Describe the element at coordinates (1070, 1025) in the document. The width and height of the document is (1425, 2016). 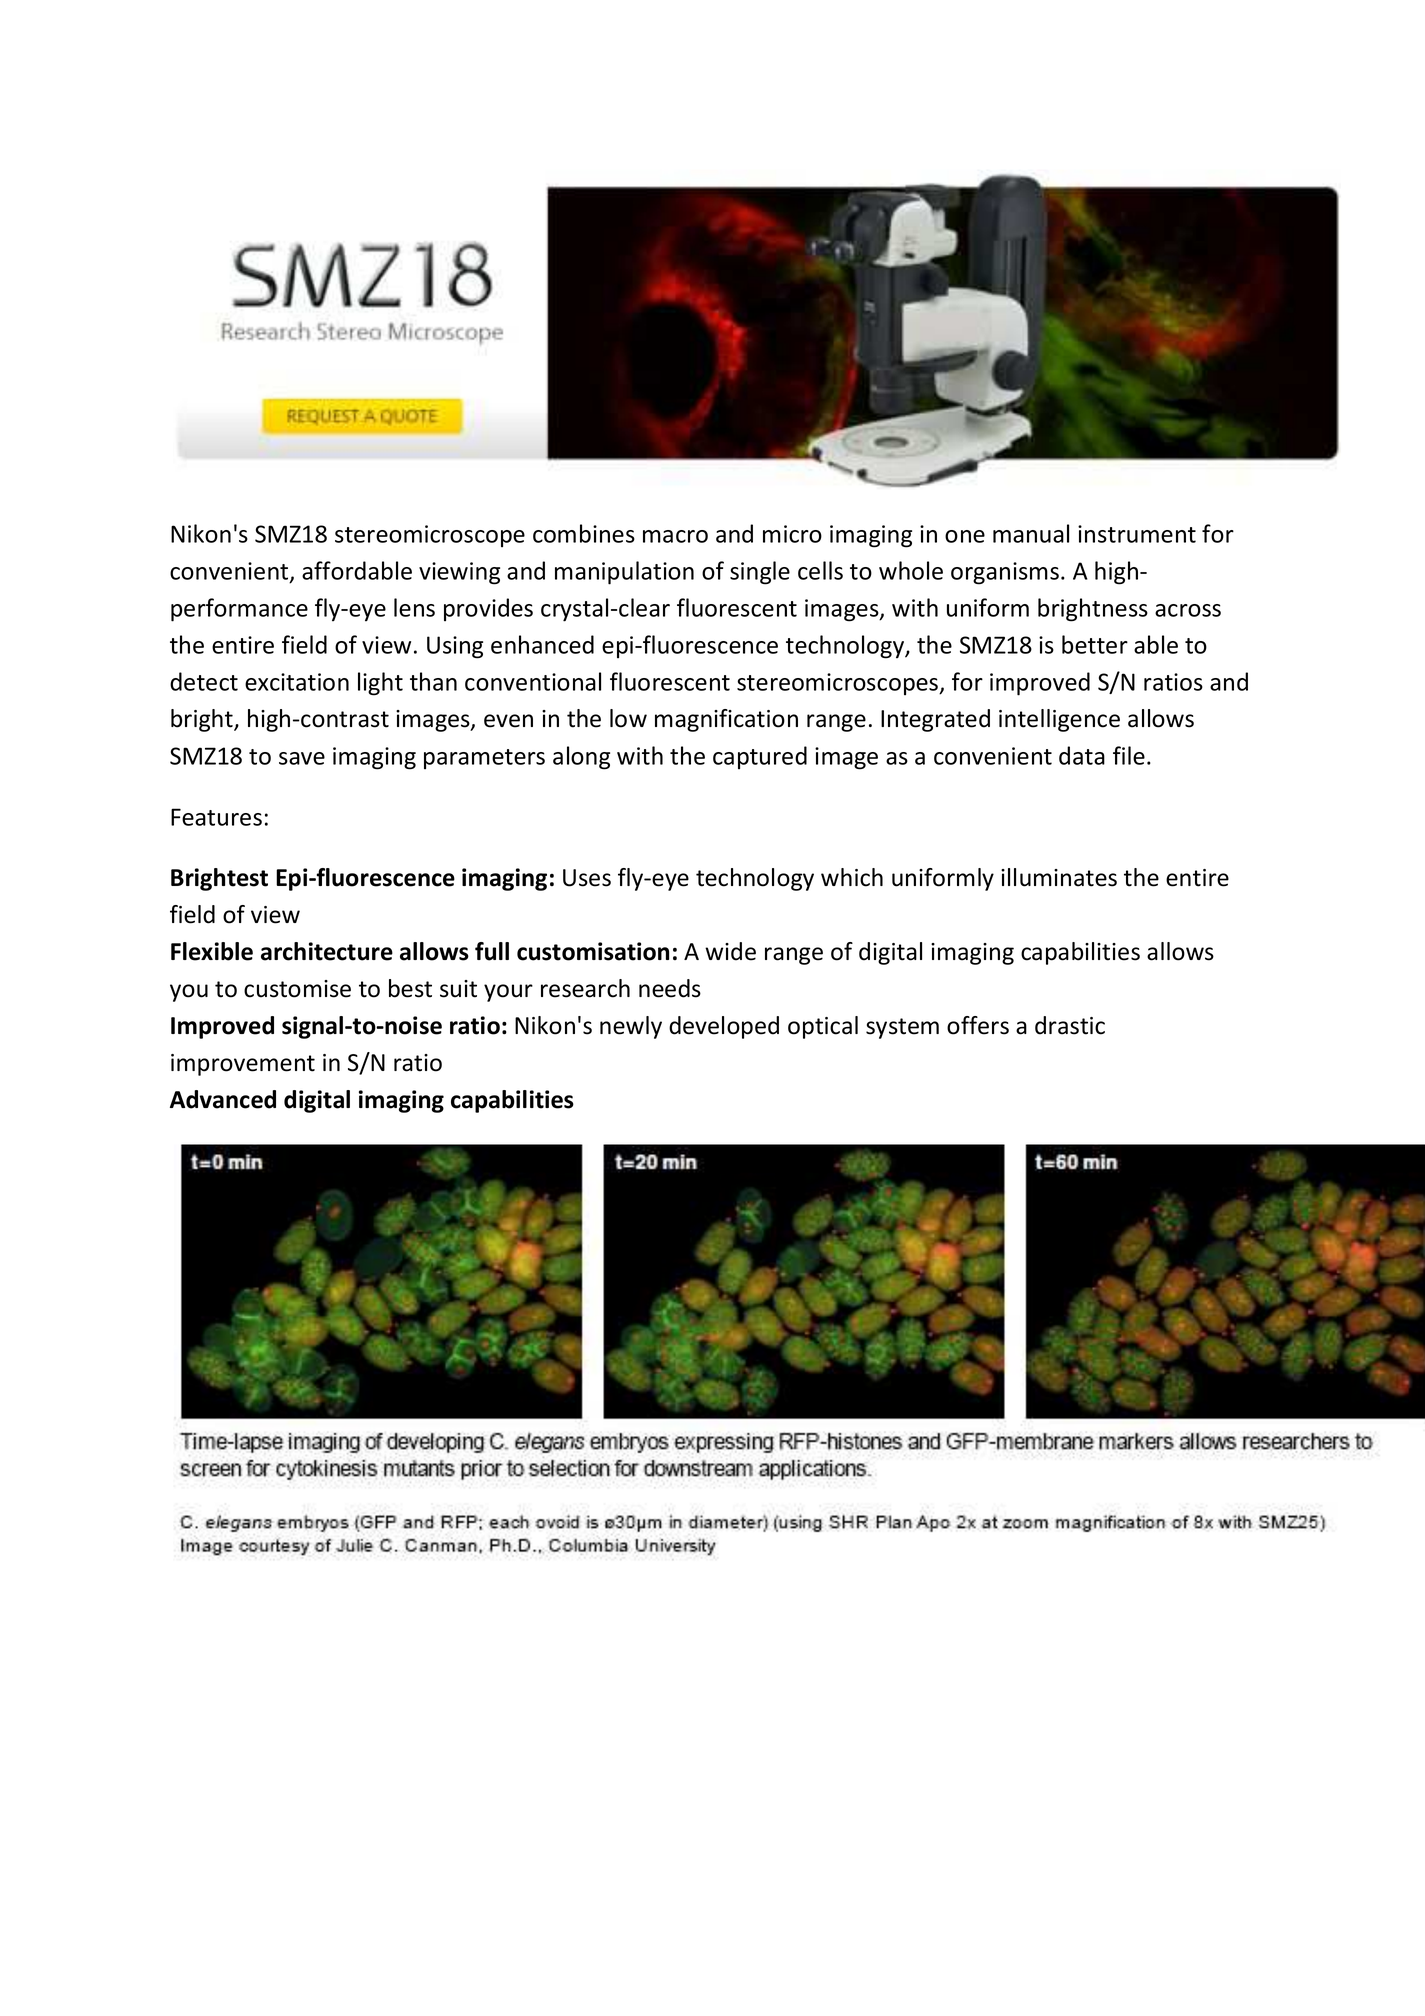
I see `drastic` at that location.
